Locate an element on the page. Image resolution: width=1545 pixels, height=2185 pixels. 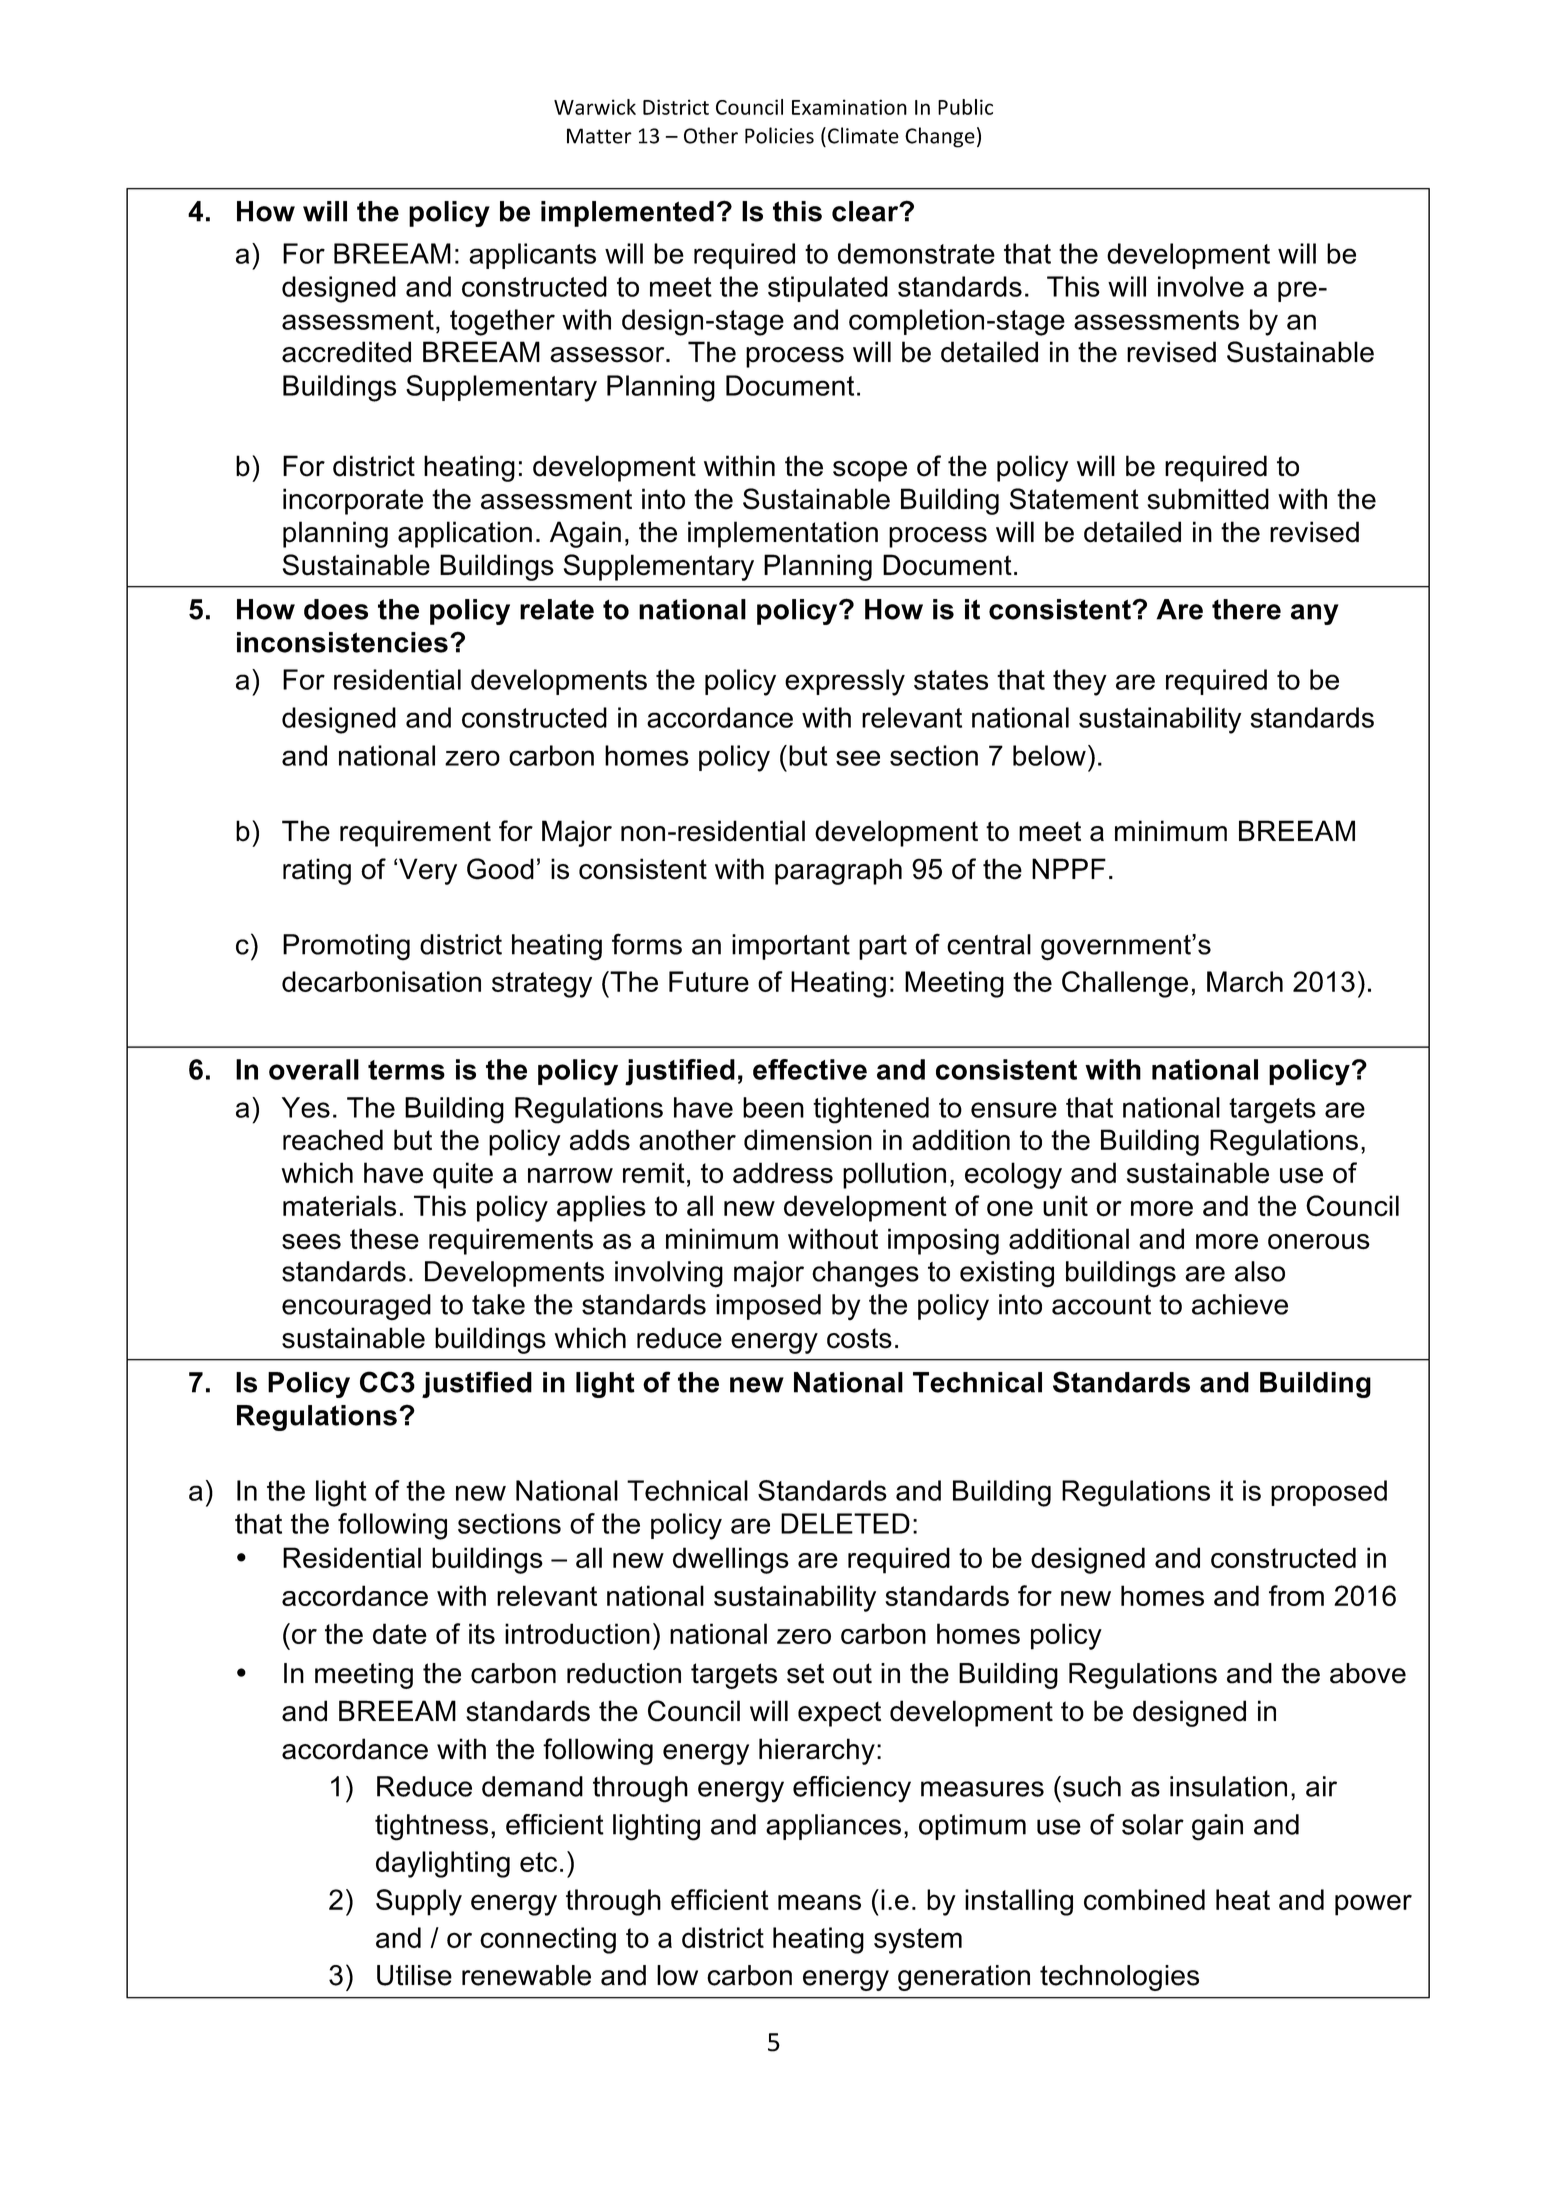
terms is located at coordinates (406, 1070).
